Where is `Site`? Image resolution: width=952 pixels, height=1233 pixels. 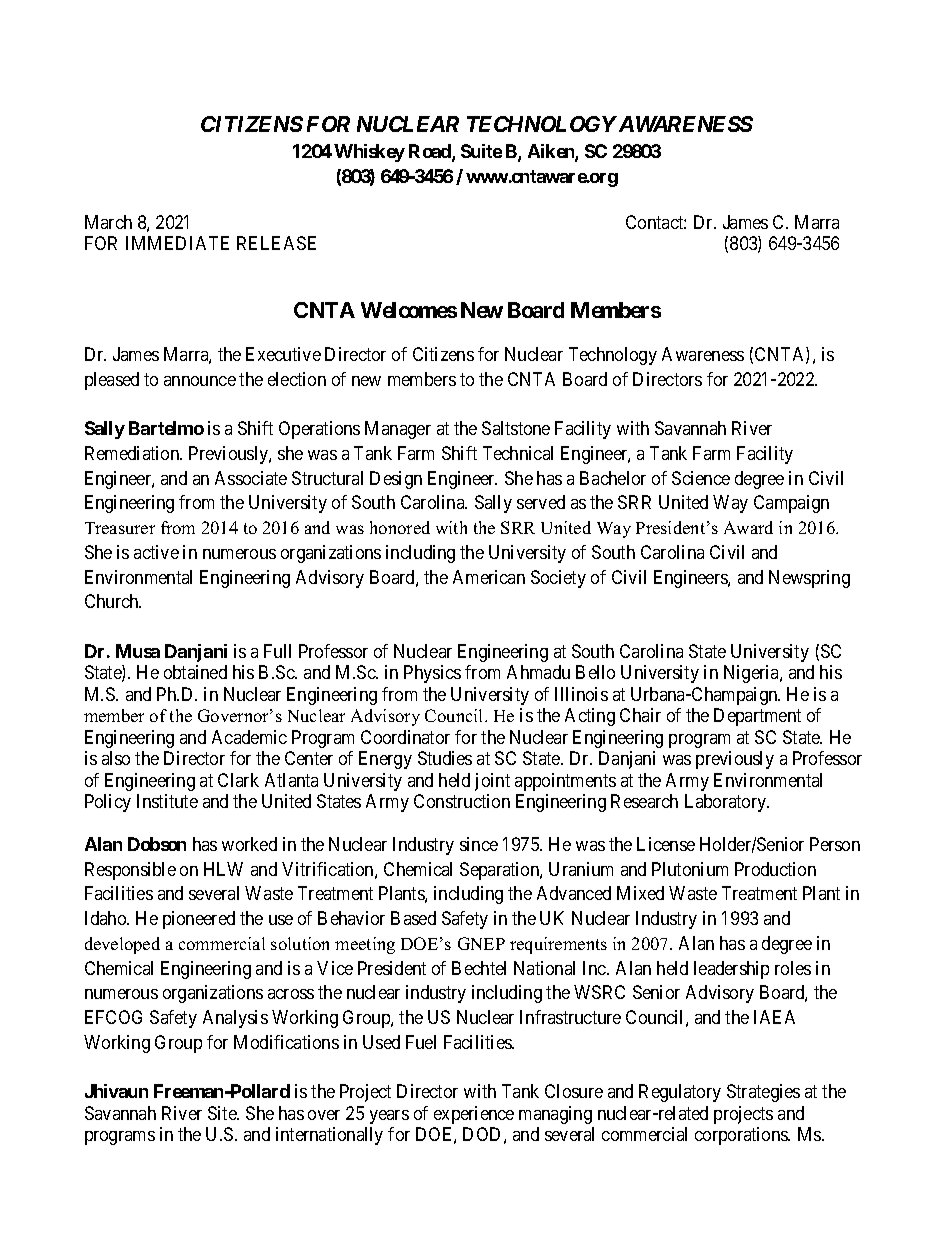
Site is located at coordinates (223, 1113).
